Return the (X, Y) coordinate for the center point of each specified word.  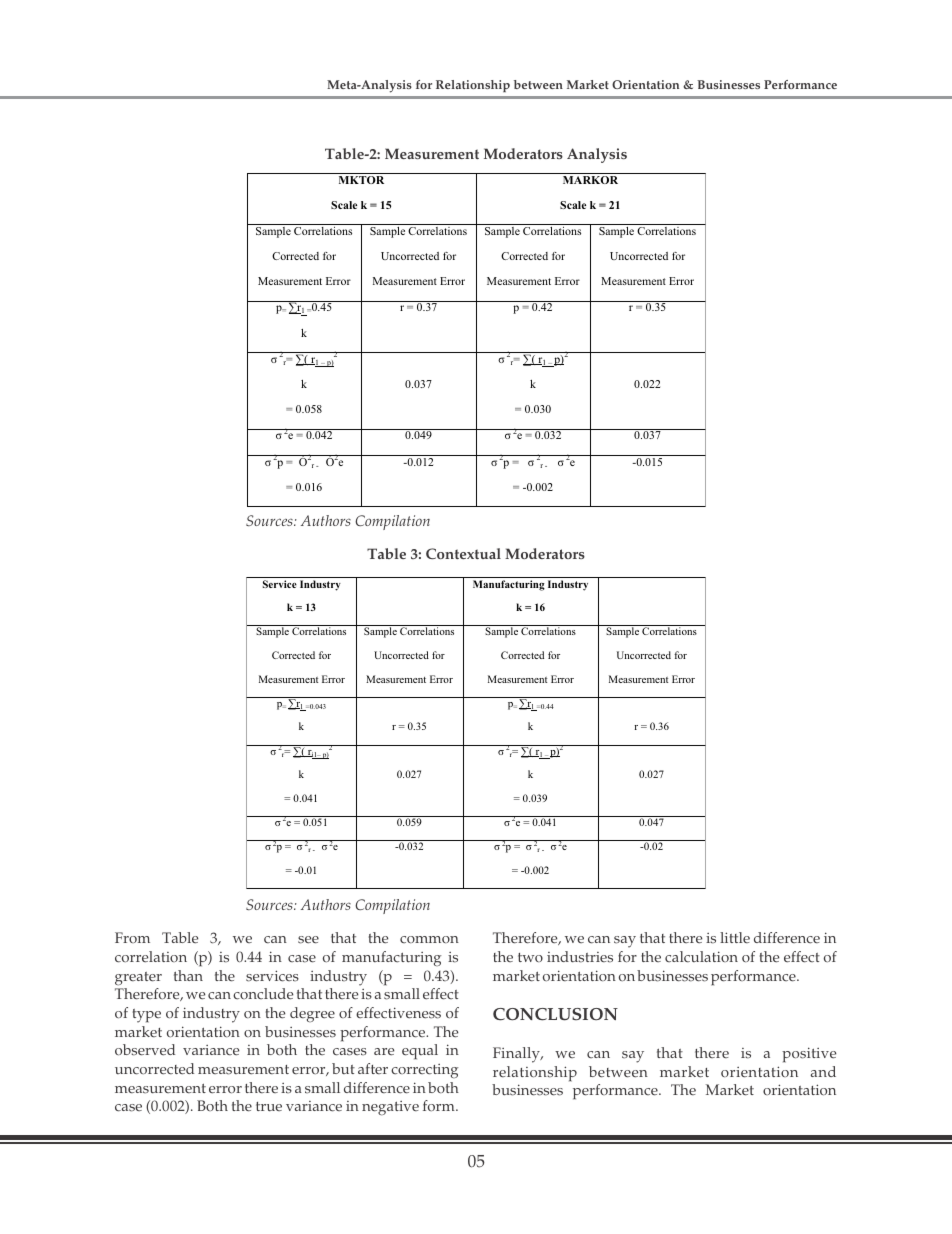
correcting (425, 1071)
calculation (701, 957)
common (429, 940)
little (735, 938)
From (132, 937)
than (188, 975)
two (530, 958)
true (269, 1107)
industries (580, 957)
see (308, 940)
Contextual (463, 553)
